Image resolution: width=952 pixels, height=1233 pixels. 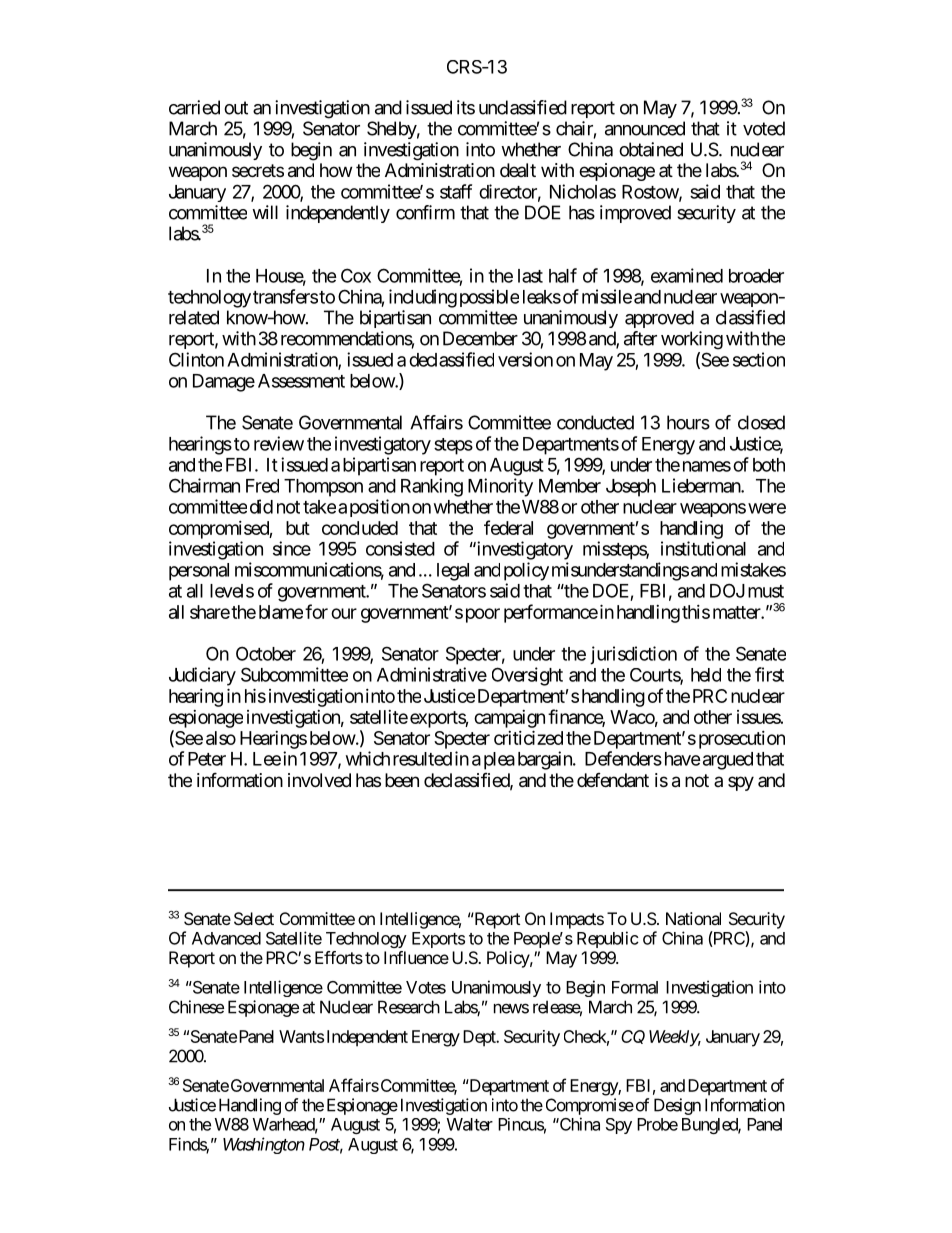 I want to click on Design, so click(x=677, y=1106).
